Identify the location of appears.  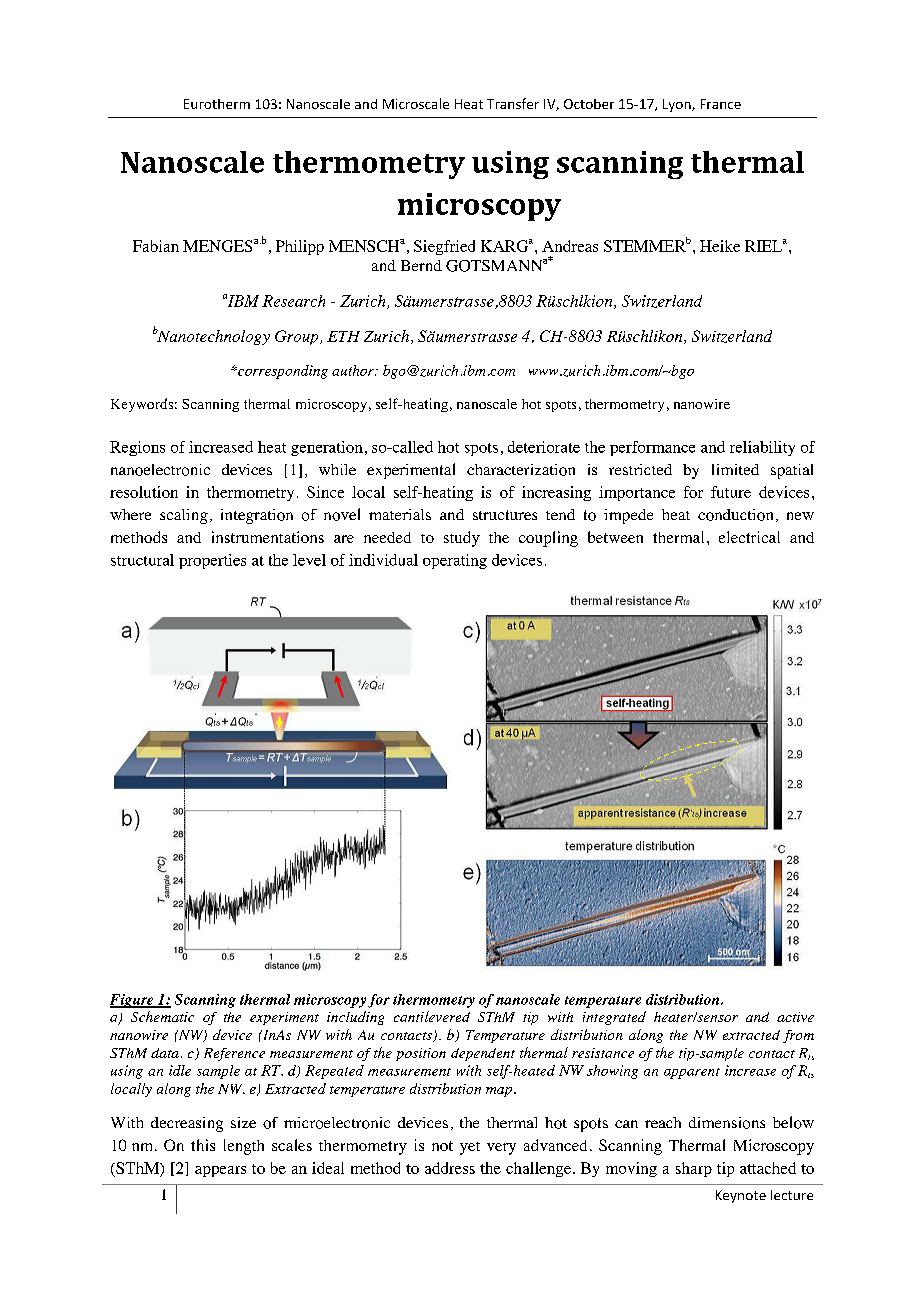
(220, 1171).
